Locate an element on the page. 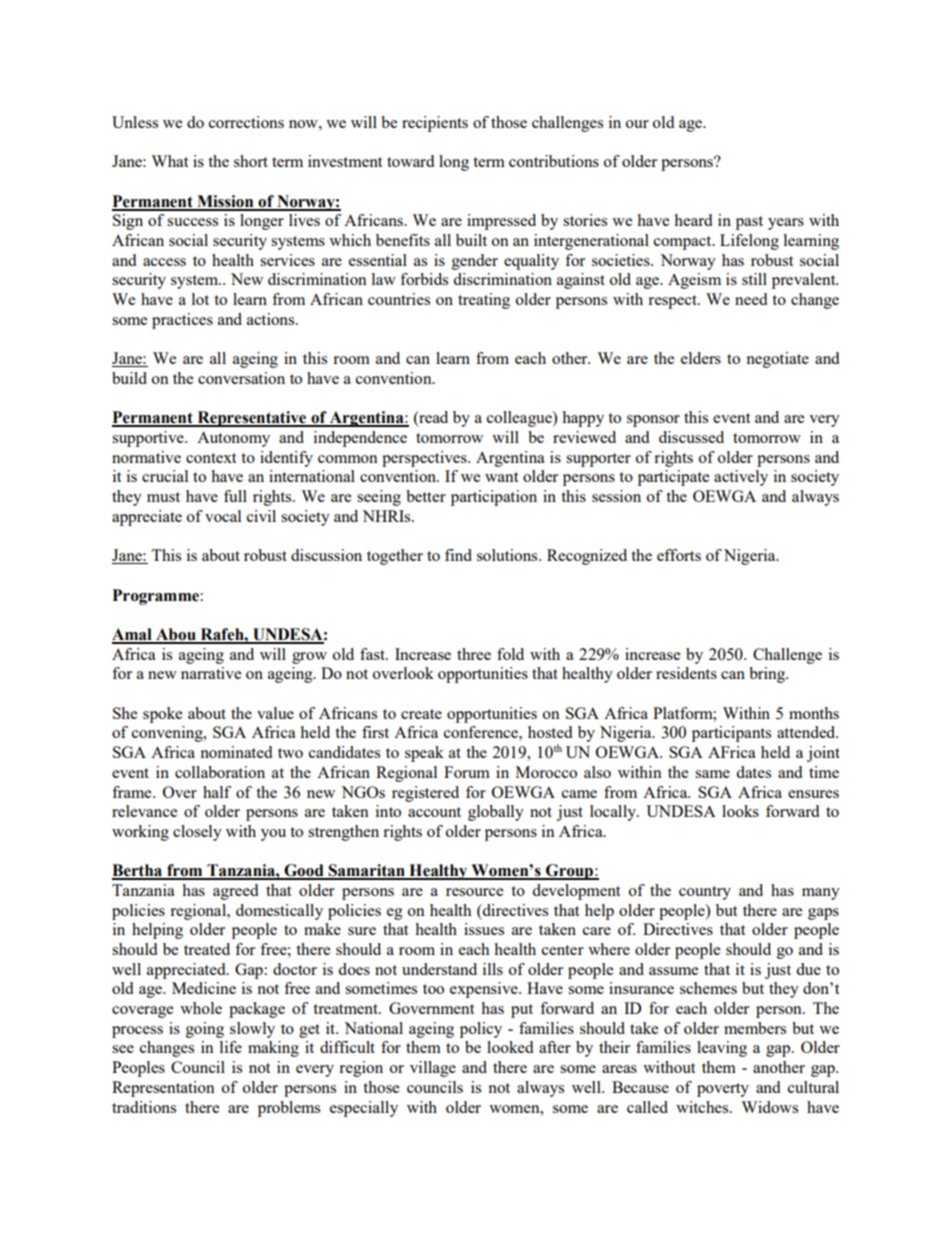 The height and width of the document is (1233, 952). leaving is located at coordinates (722, 1049).
